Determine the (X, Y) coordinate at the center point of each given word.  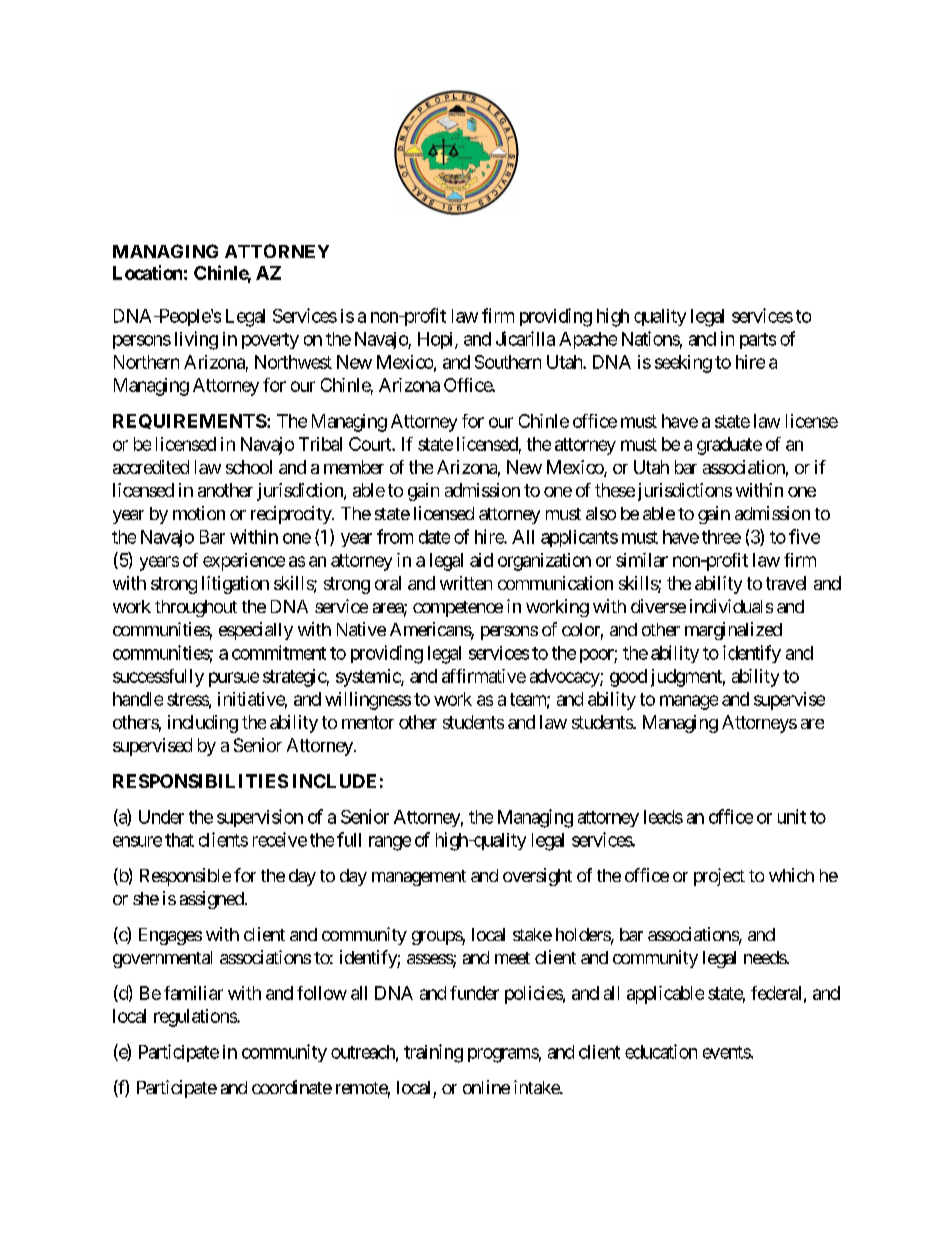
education (661, 1051)
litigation (235, 585)
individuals (731, 606)
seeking (683, 364)
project (719, 877)
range (390, 843)
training (433, 1053)
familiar (193, 993)
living (196, 340)
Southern (508, 362)
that (179, 840)
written (466, 583)
